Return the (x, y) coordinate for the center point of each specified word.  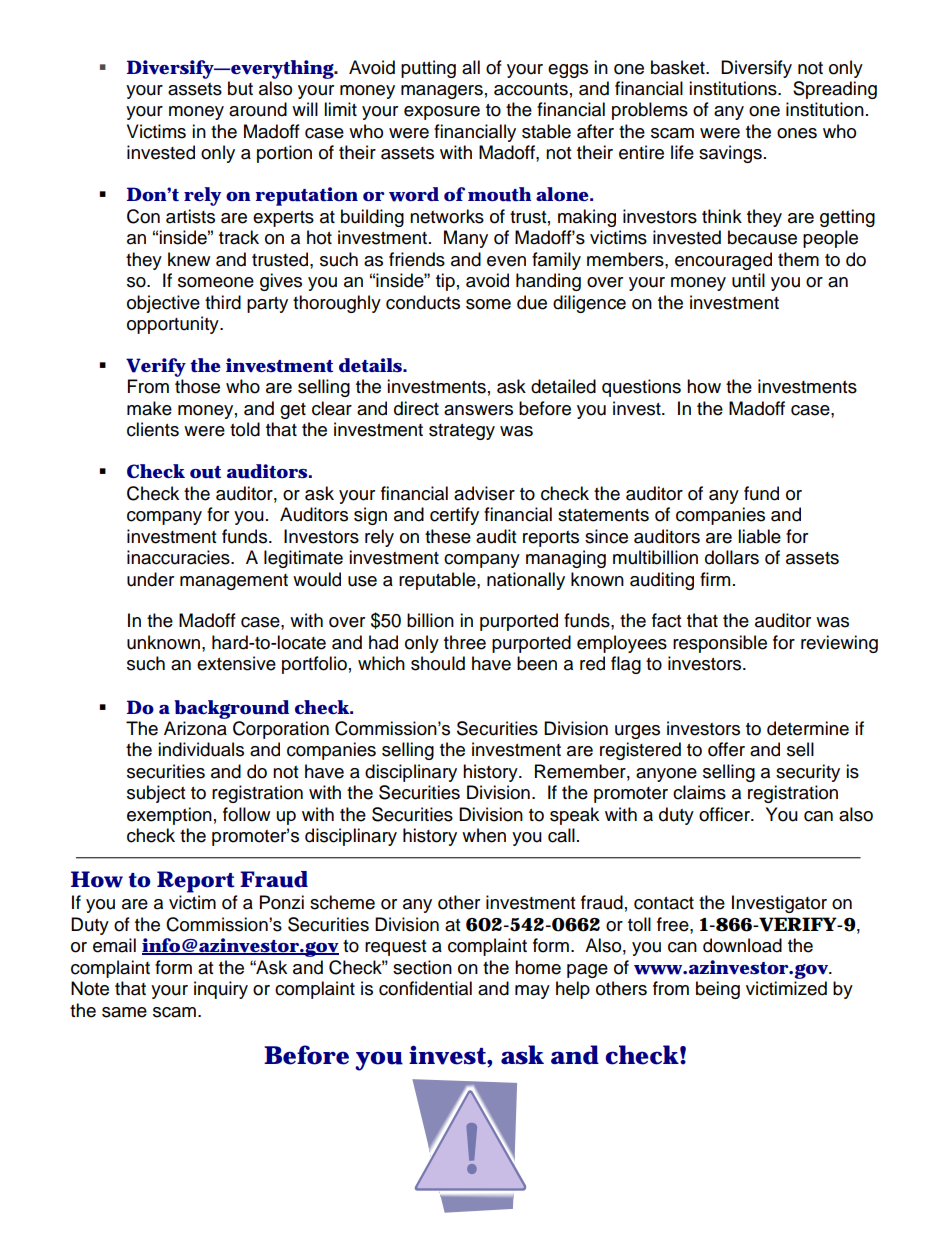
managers (442, 92)
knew (189, 259)
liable (759, 536)
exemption (169, 816)
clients (153, 429)
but (240, 88)
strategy (462, 432)
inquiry (221, 990)
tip (445, 282)
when (484, 835)
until (748, 280)
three (465, 642)
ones (797, 133)
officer (725, 814)
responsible (720, 644)
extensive (236, 663)
